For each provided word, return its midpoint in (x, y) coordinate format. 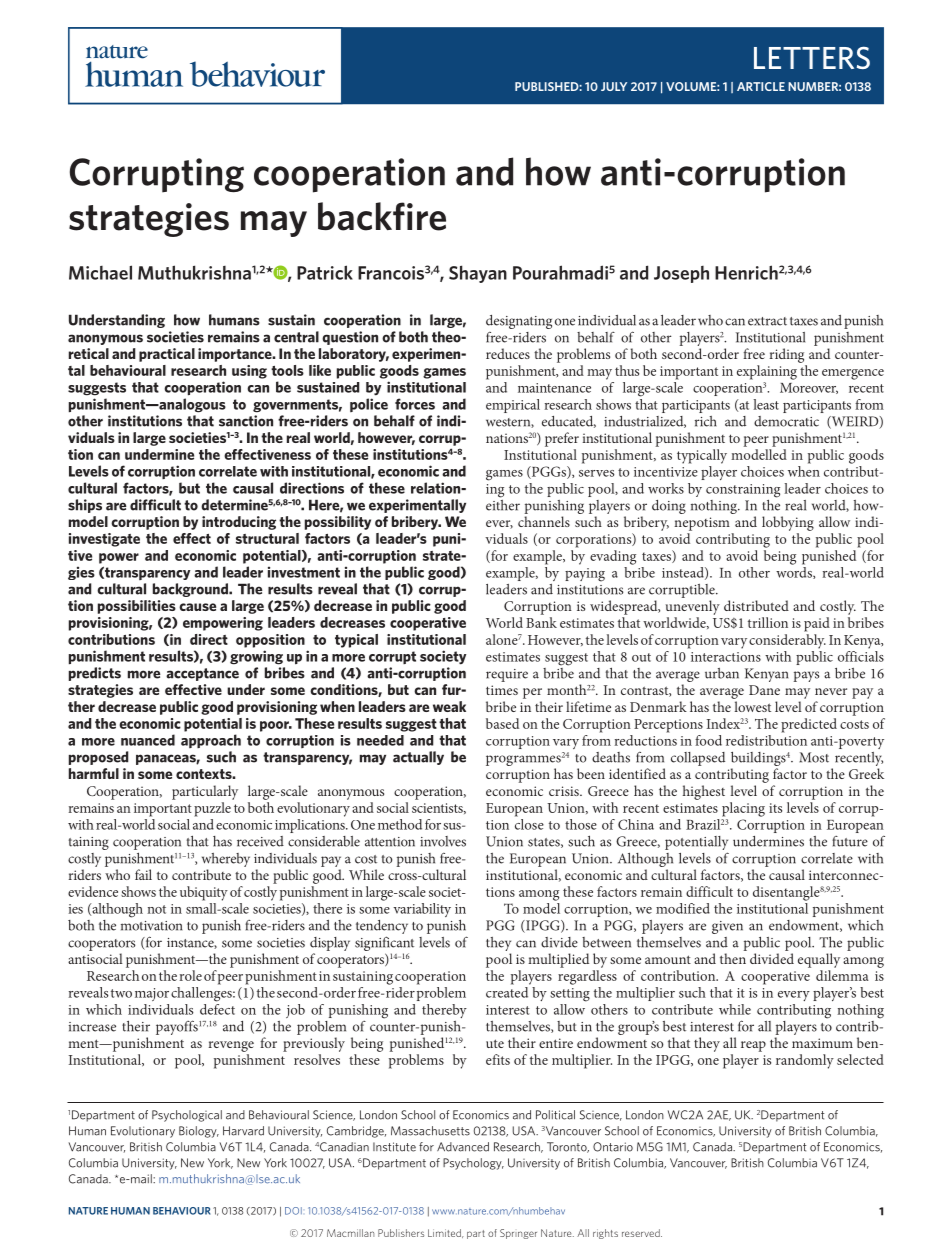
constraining (743, 492)
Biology (199, 1132)
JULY (614, 86)
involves (443, 841)
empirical (513, 406)
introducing (239, 523)
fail (143, 874)
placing (743, 809)
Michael (100, 272)
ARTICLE (761, 86)
